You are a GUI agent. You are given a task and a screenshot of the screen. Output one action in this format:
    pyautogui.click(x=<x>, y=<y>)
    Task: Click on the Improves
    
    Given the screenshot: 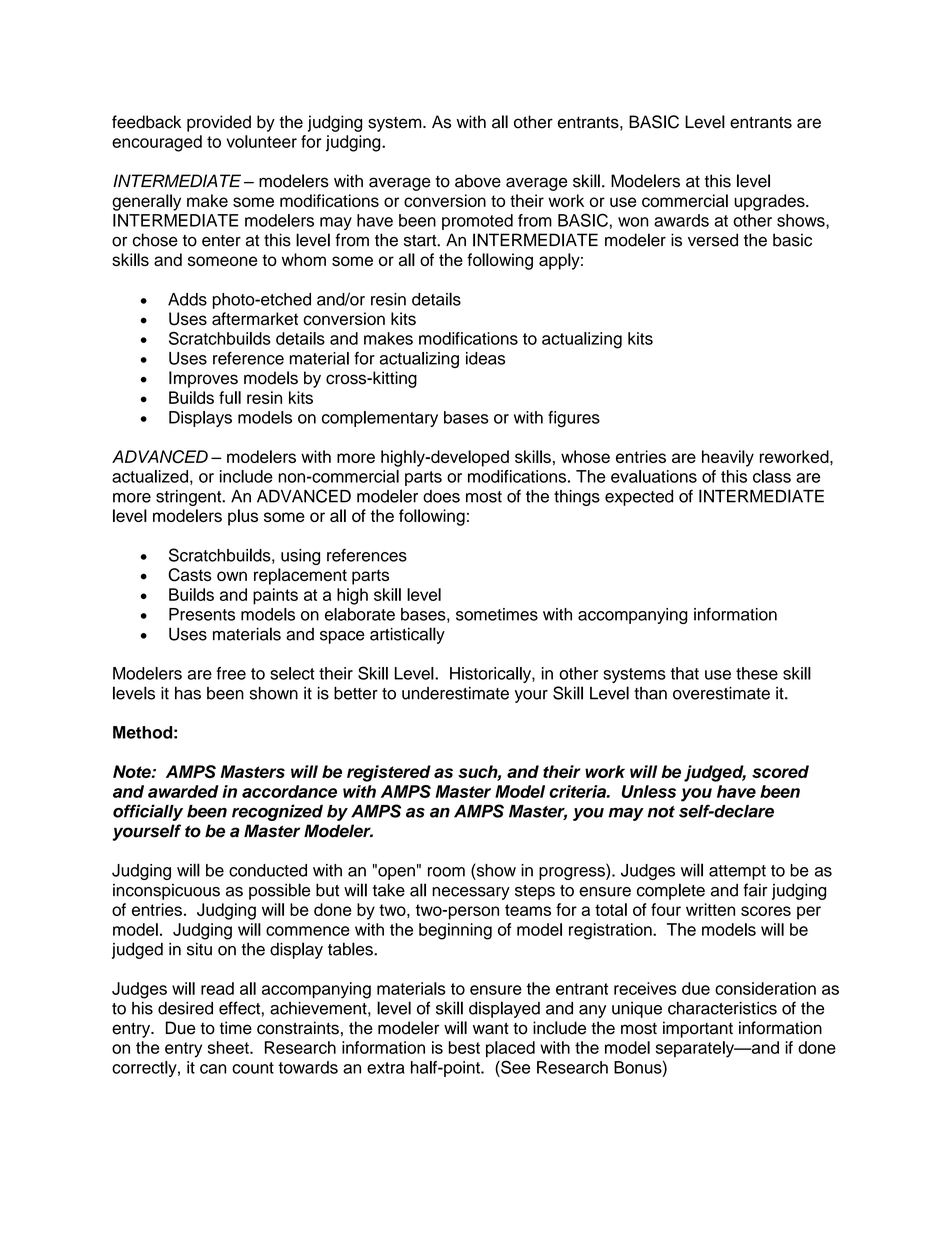 What is the action you would take?
    pyautogui.click(x=203, y=379)
